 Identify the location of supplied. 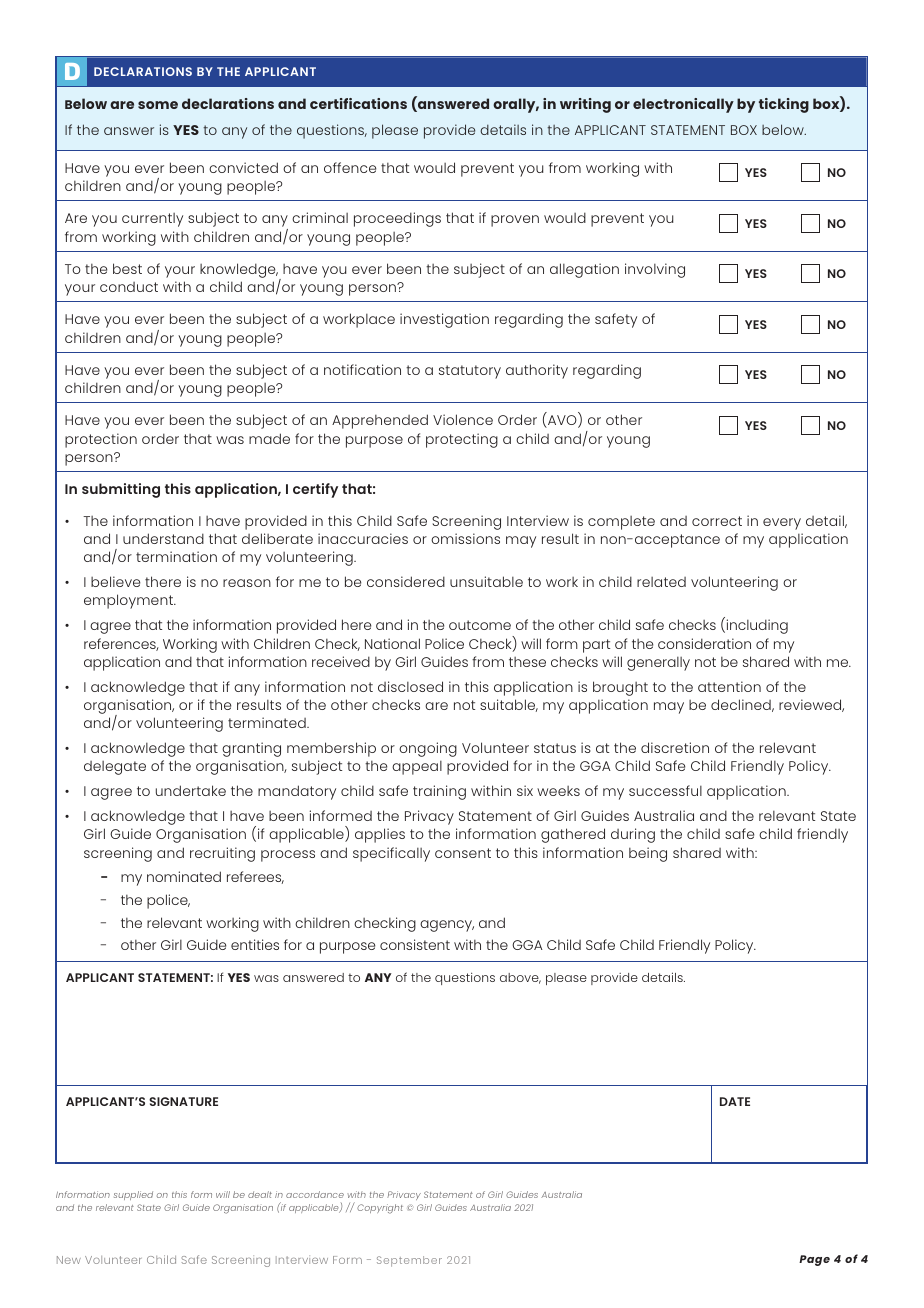
(133, 1195).
